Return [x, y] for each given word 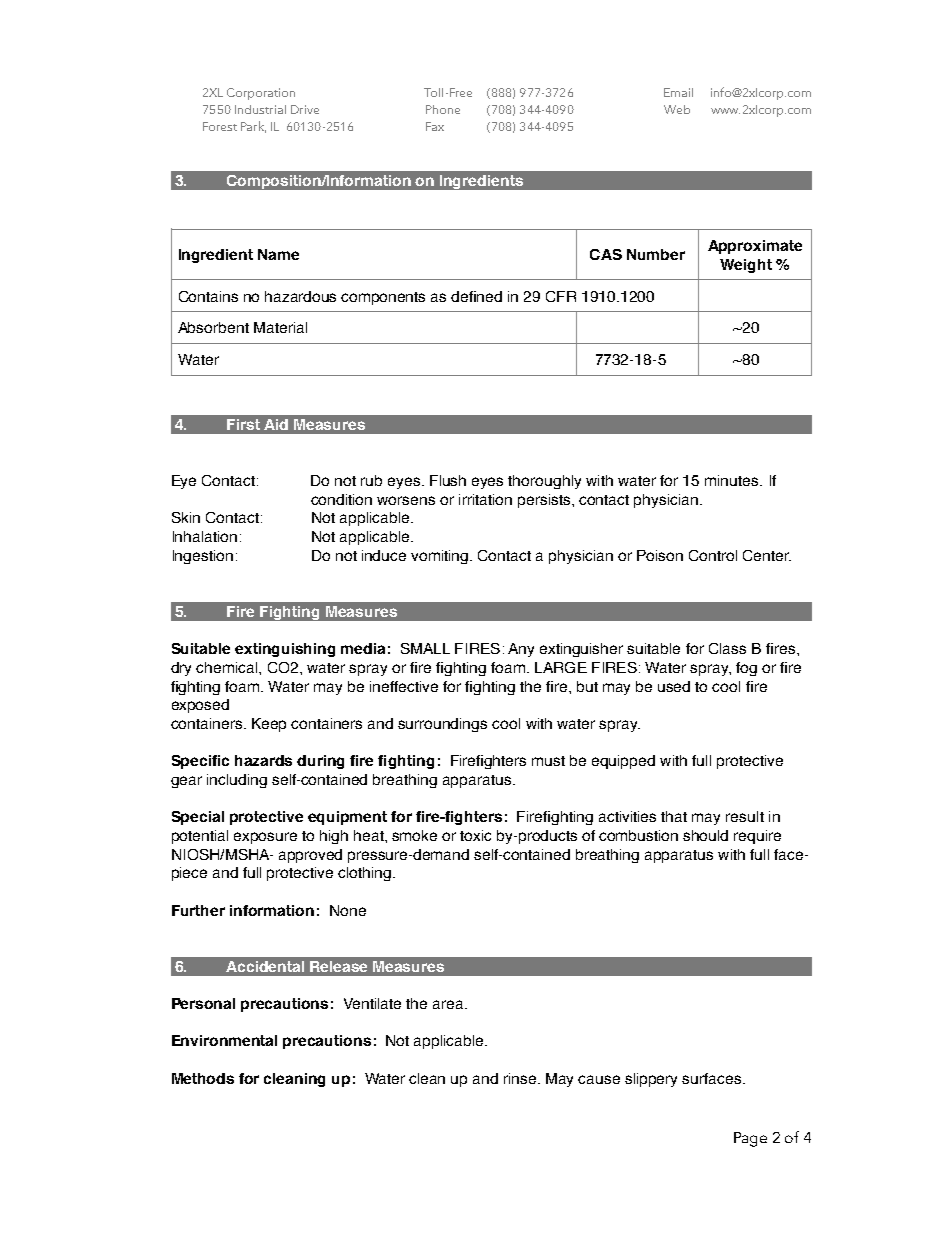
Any [521, 650]
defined [476, 296]
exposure [265, 838]
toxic [475, 835]
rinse [521, 1078]
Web [677, 109]
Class [727, 648]
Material [280, 327]
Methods [203, 1078]
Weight [746, 266]
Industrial [260, 109]
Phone [443, 109]
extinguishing [285, 650]
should [705, 835]
